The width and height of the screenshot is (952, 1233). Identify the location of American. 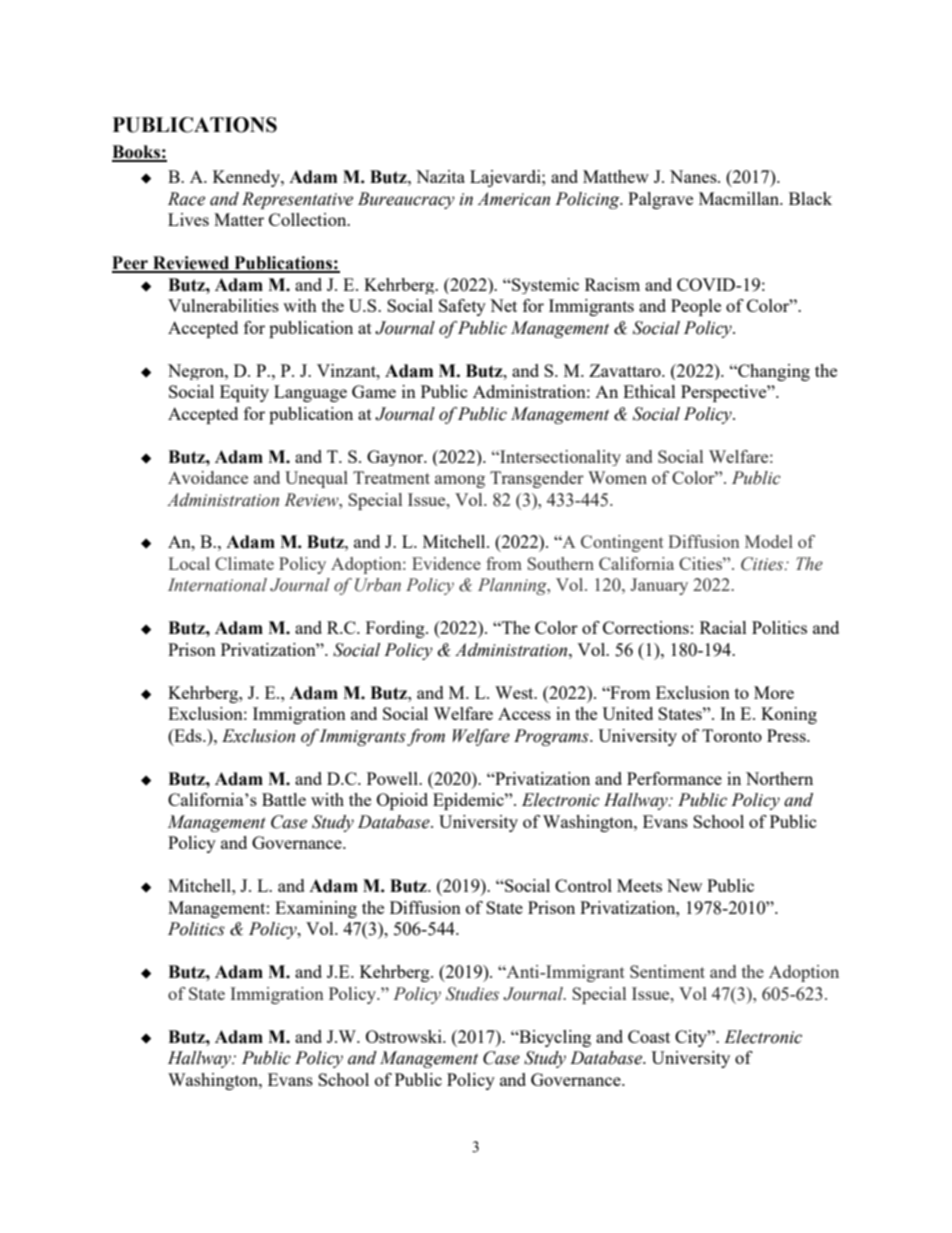
(513, 199).
